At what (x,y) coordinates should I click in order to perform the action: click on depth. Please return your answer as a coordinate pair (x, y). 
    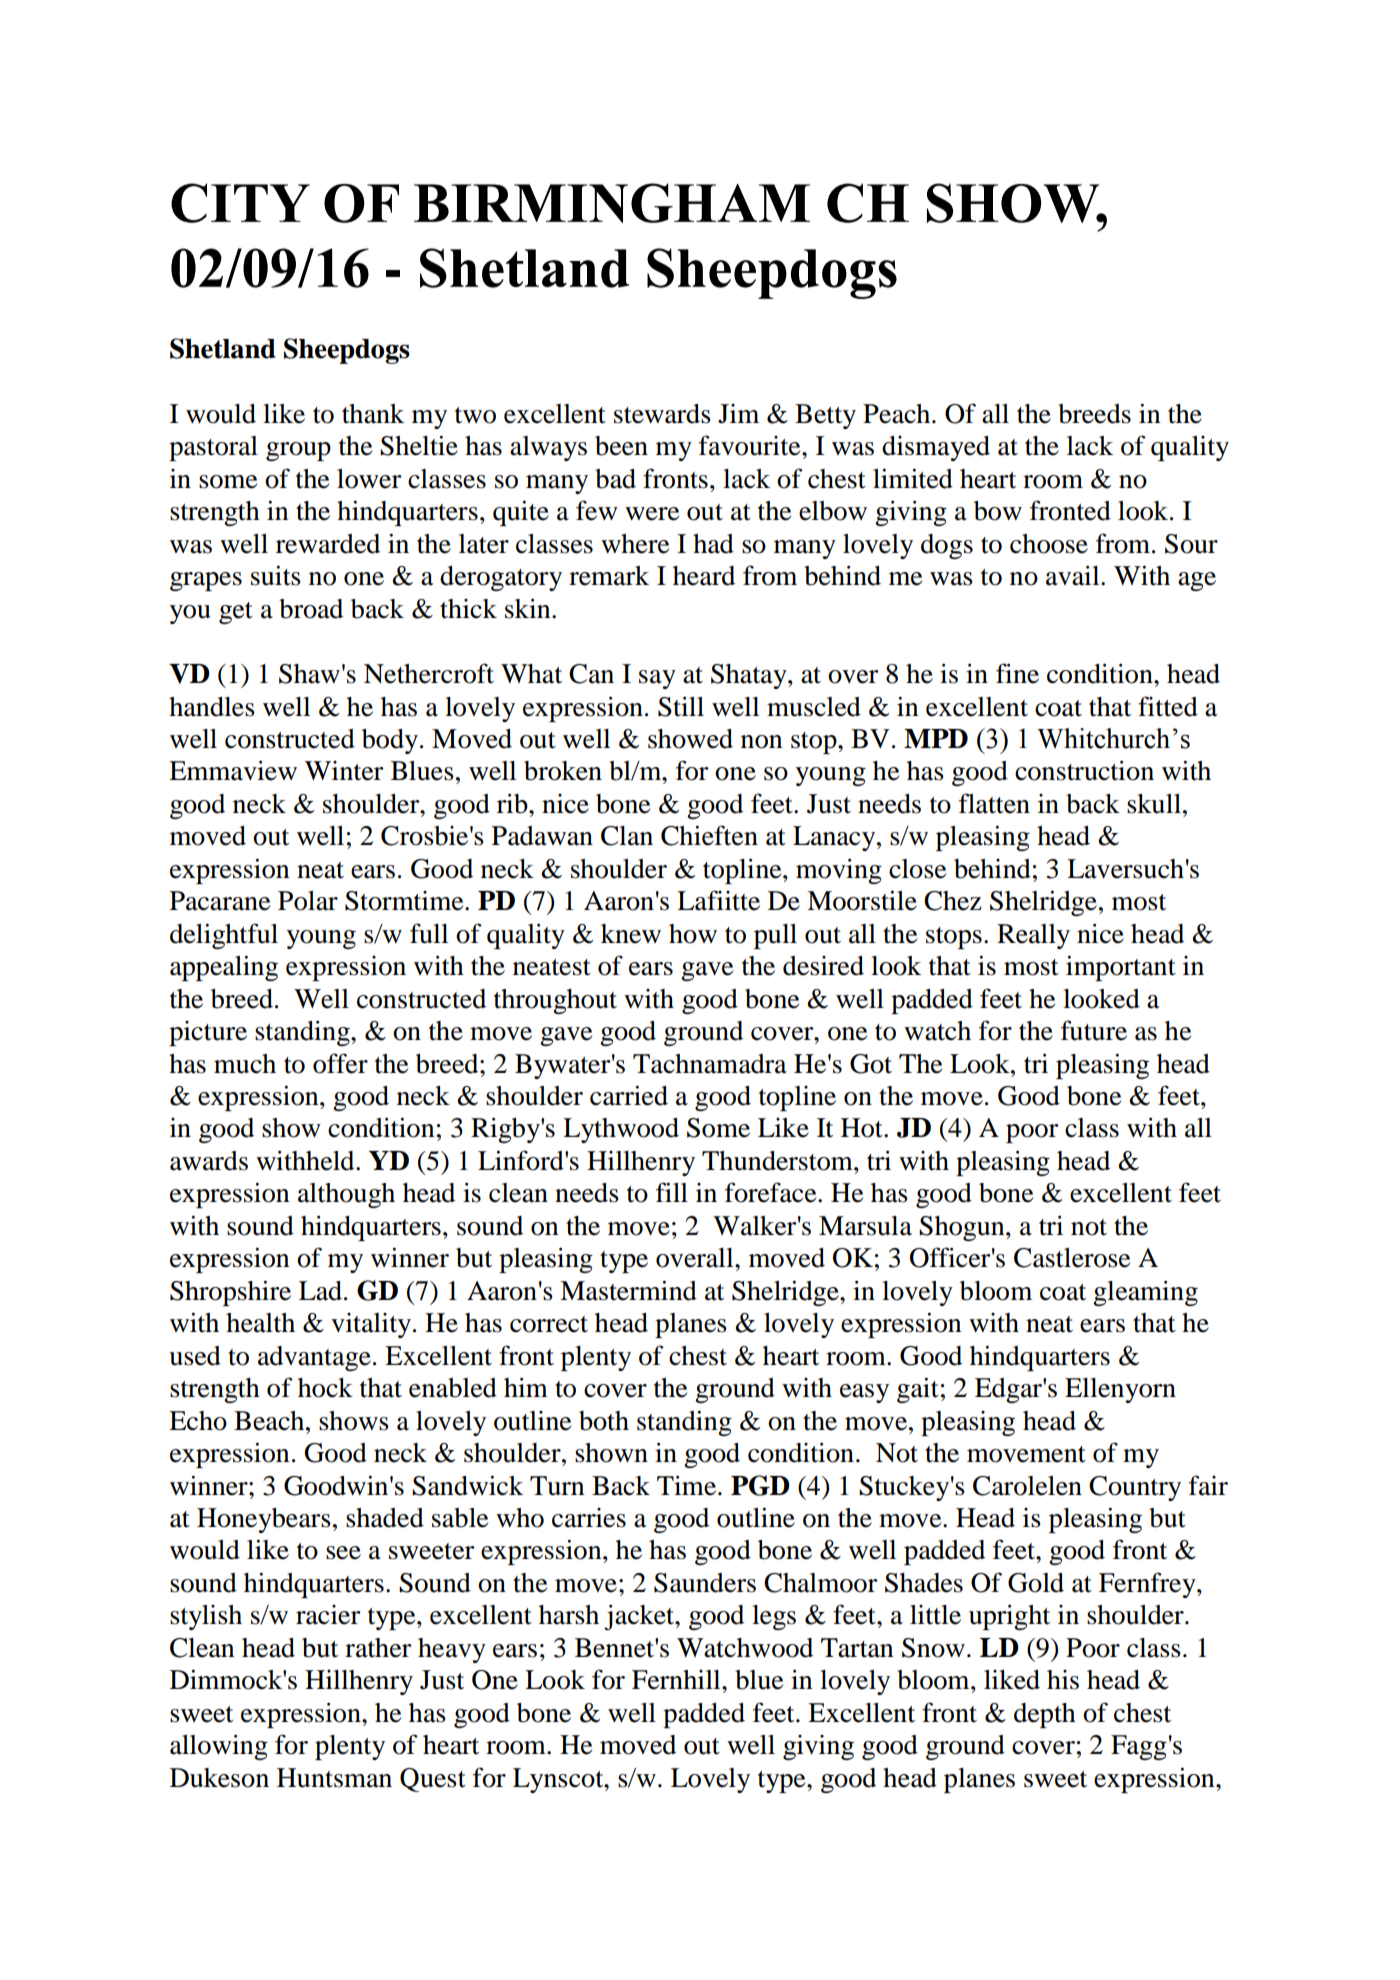
    Looking at the image, I should click on (1045, 1715).
